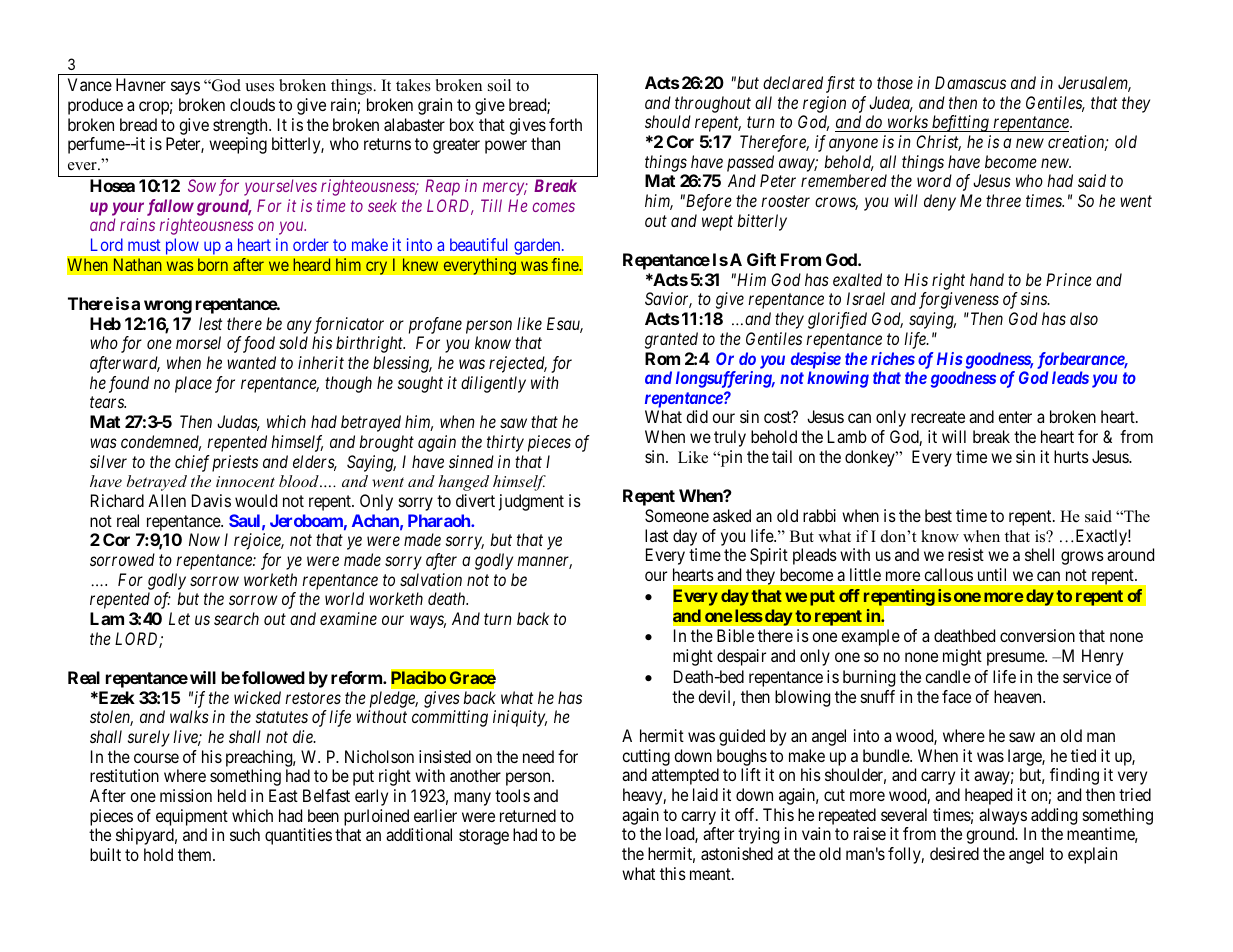 This screenshot has height=952, width=1233. What do you see at coordinates (735, 635) in the screenshot?
I see `Bible` at bounding box center [735, 635].
